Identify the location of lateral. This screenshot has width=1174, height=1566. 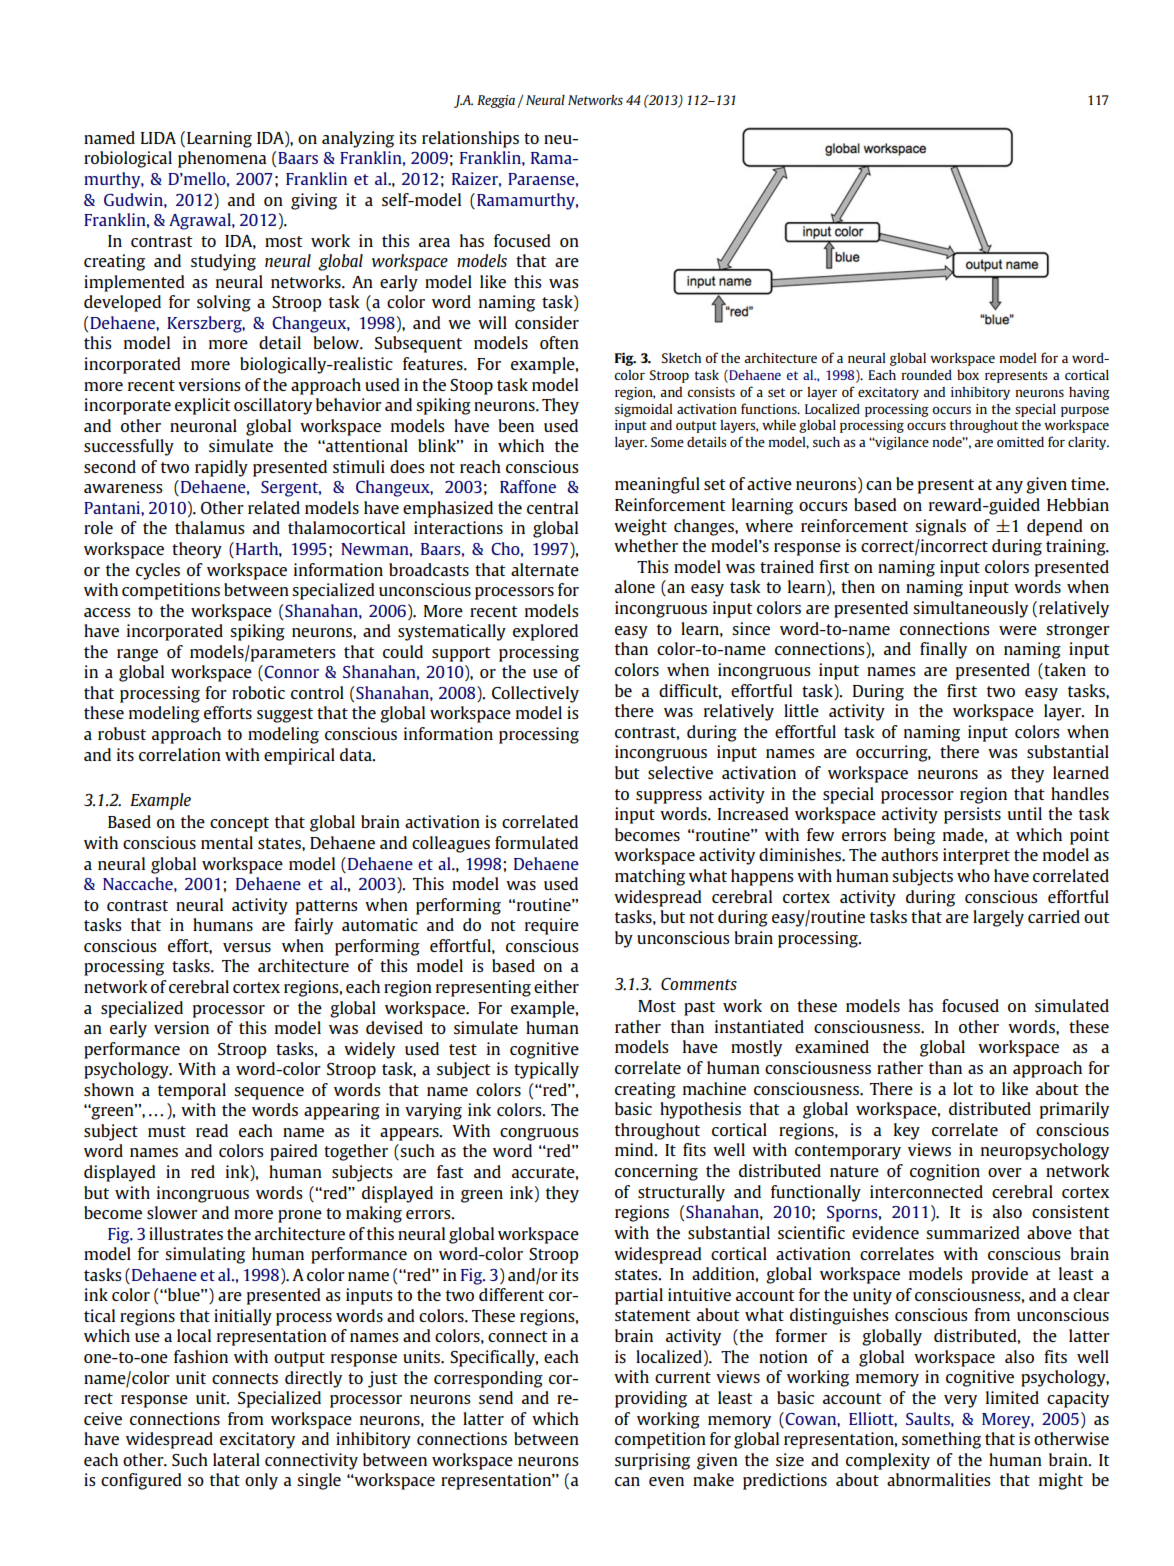
(236, 1459).
